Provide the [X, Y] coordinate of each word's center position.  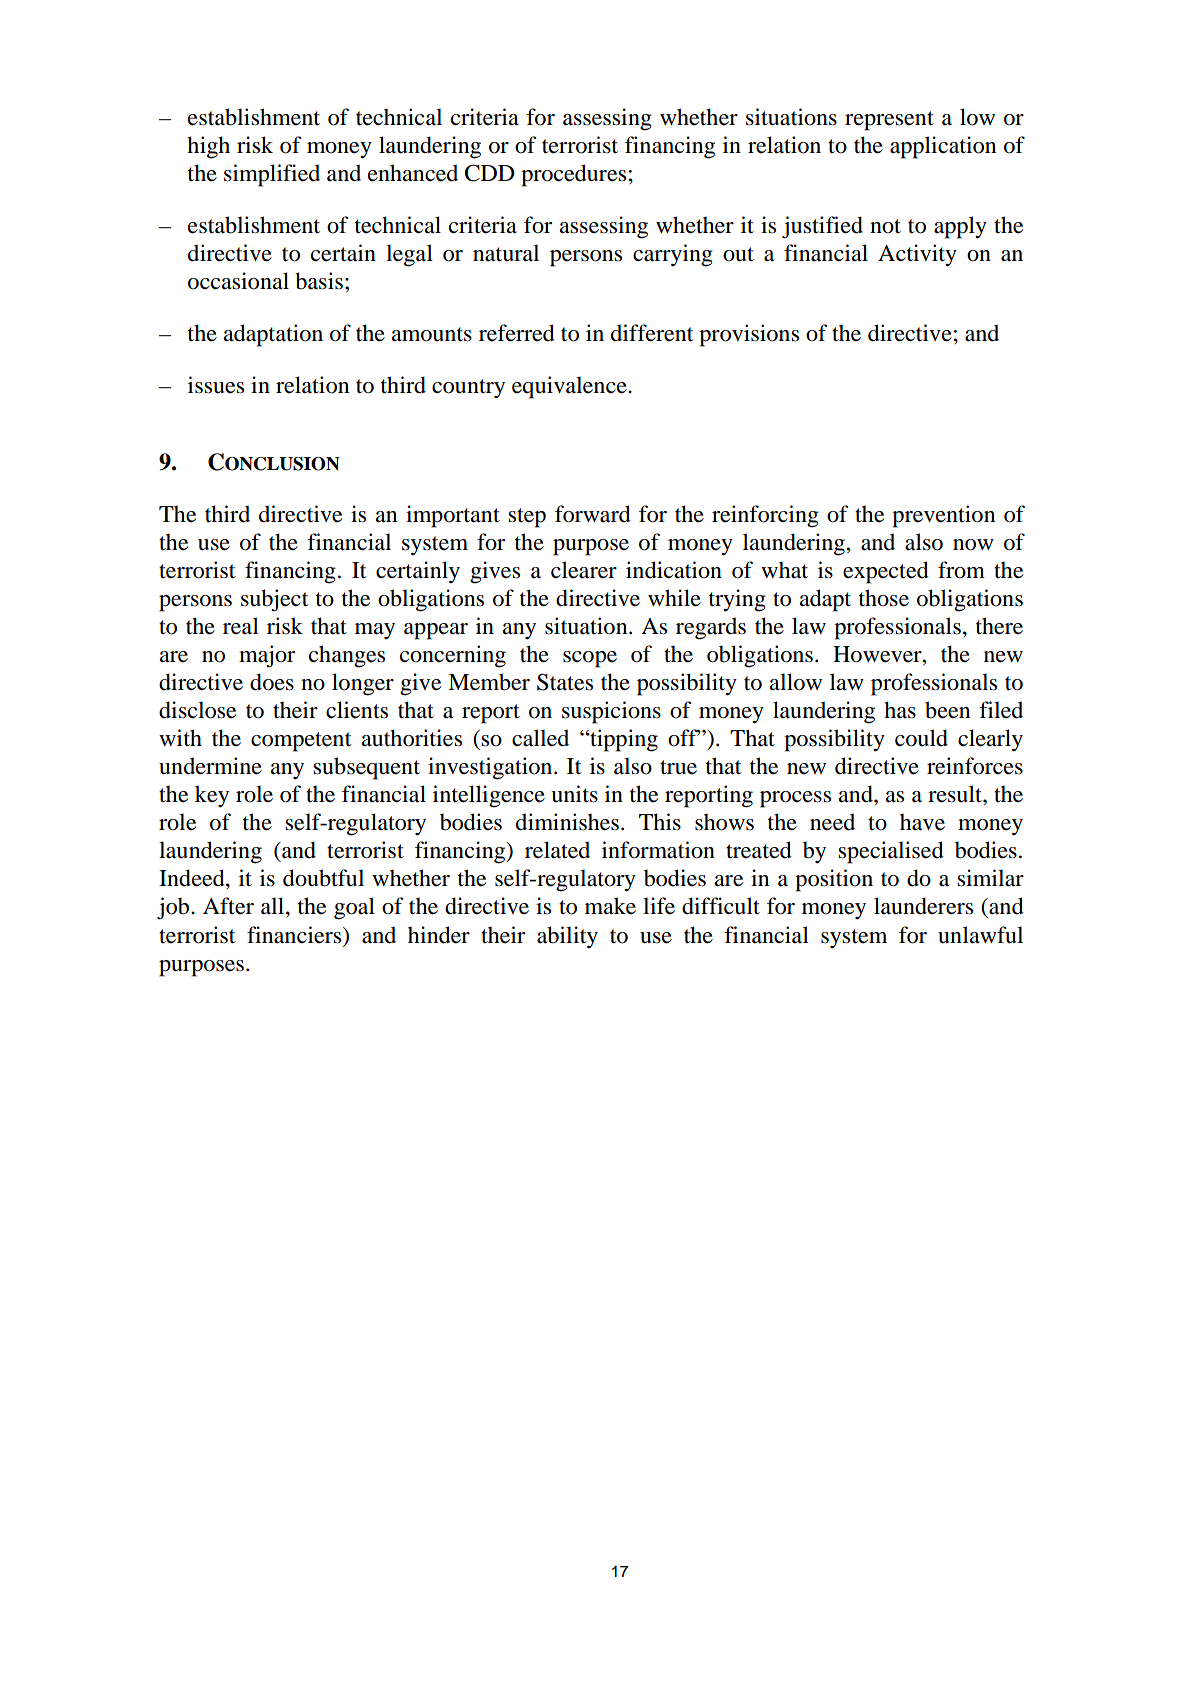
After [228, 906]
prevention [943, 516]
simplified [272, 175]
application [943, 147]
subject [275, 600]
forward [593, 514]
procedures [573, 175]
